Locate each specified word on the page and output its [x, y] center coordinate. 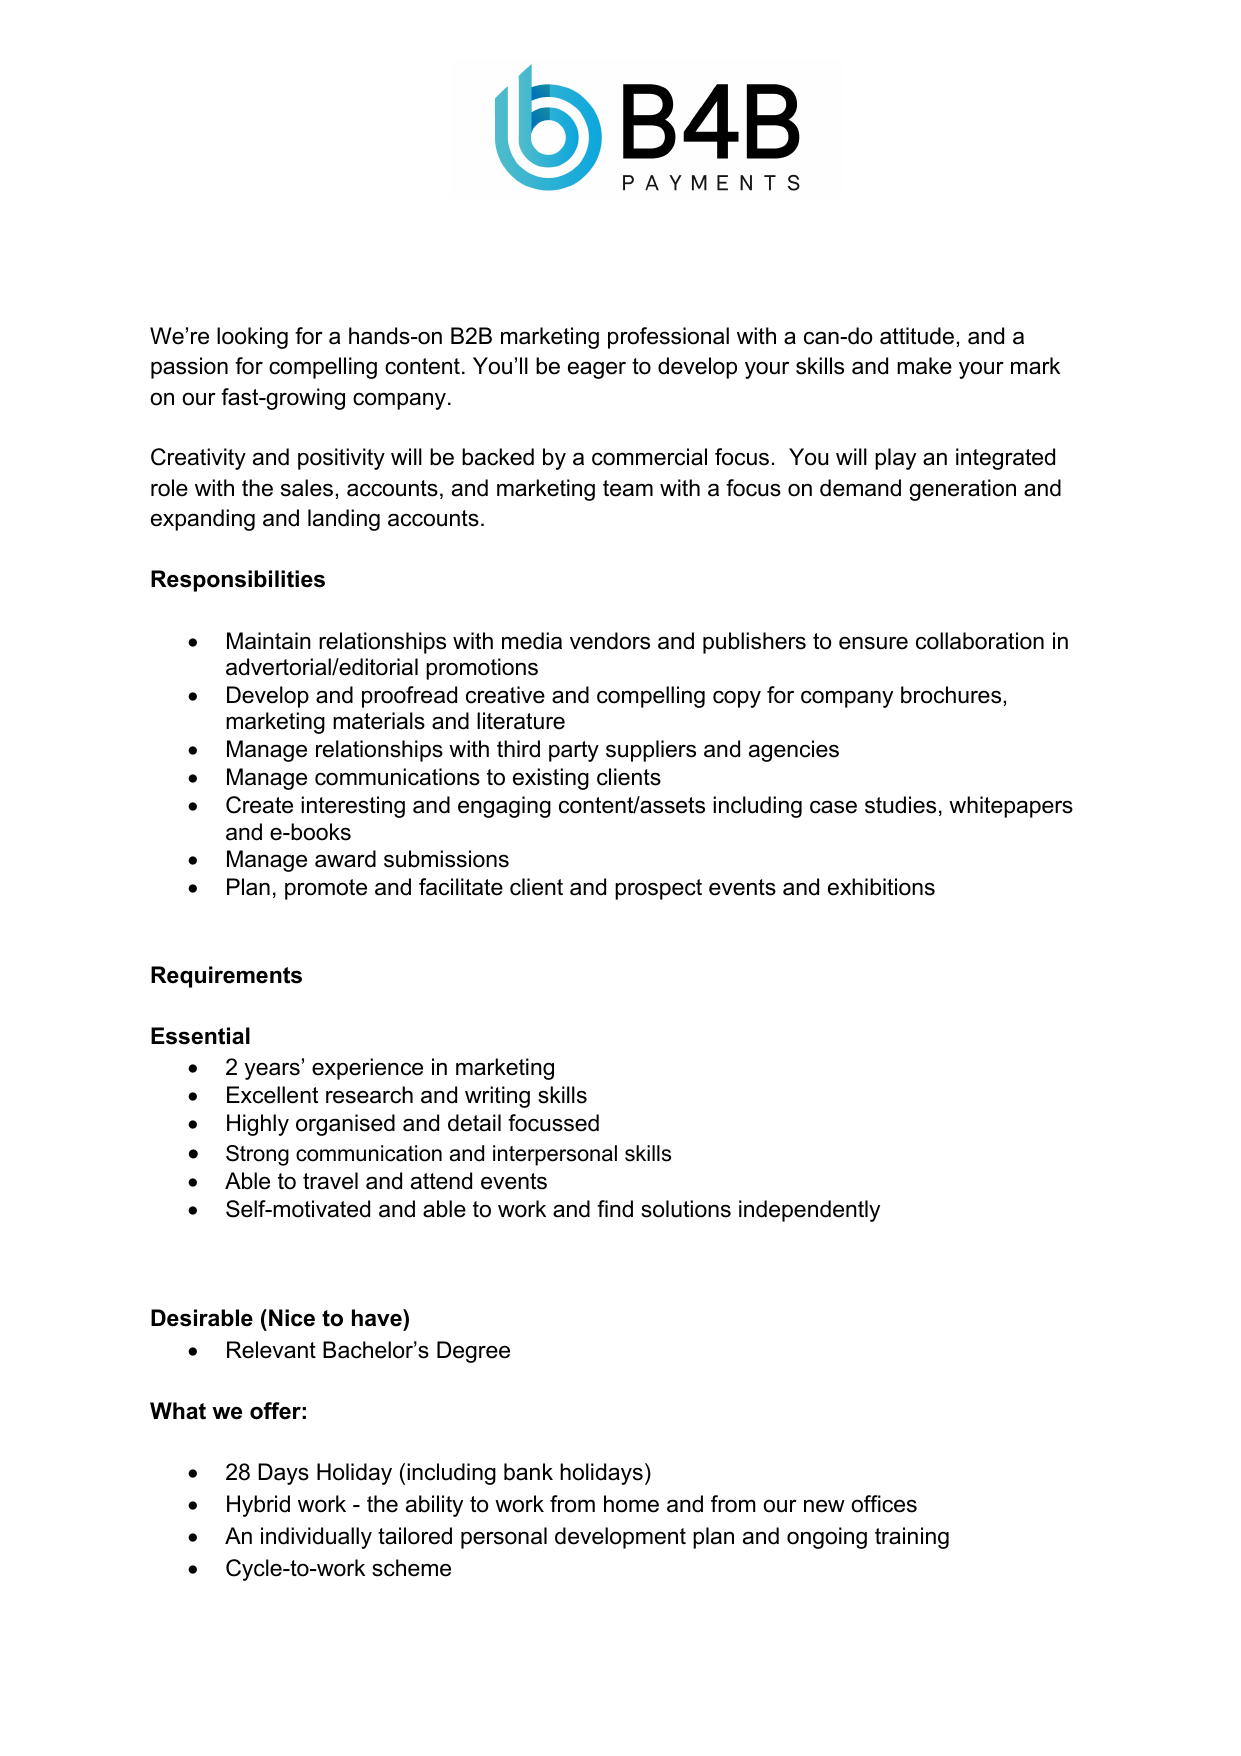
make [924, 366]
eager [597, 370]
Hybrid [258, 1506]
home [631, 1504]
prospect [658, 889]
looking [252, 338]
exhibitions [881, 887]
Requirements [226, 977]
